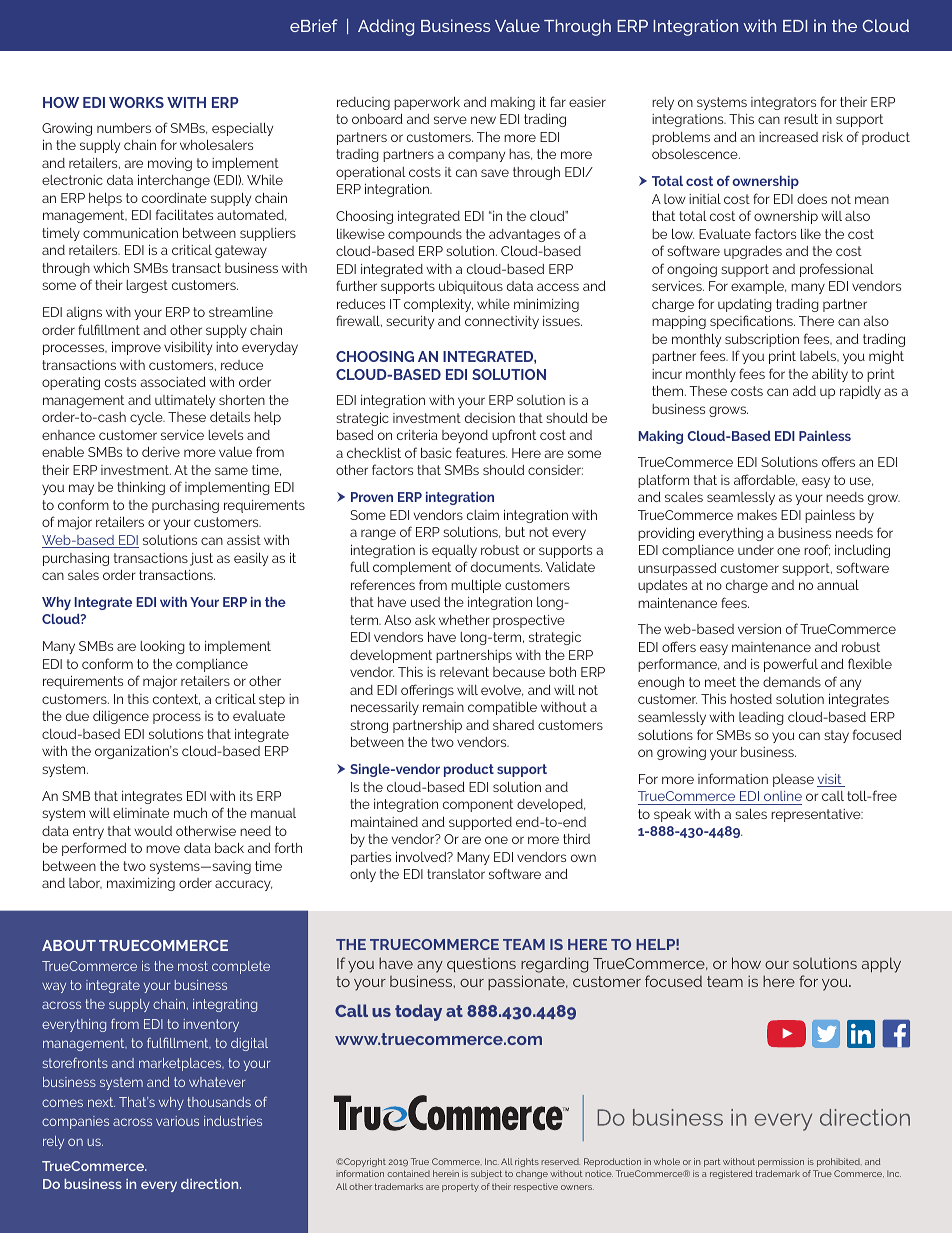  What do you see at coordinates (783, 103) in the image?
I see `integrators` at bounding box center [783, 103].
